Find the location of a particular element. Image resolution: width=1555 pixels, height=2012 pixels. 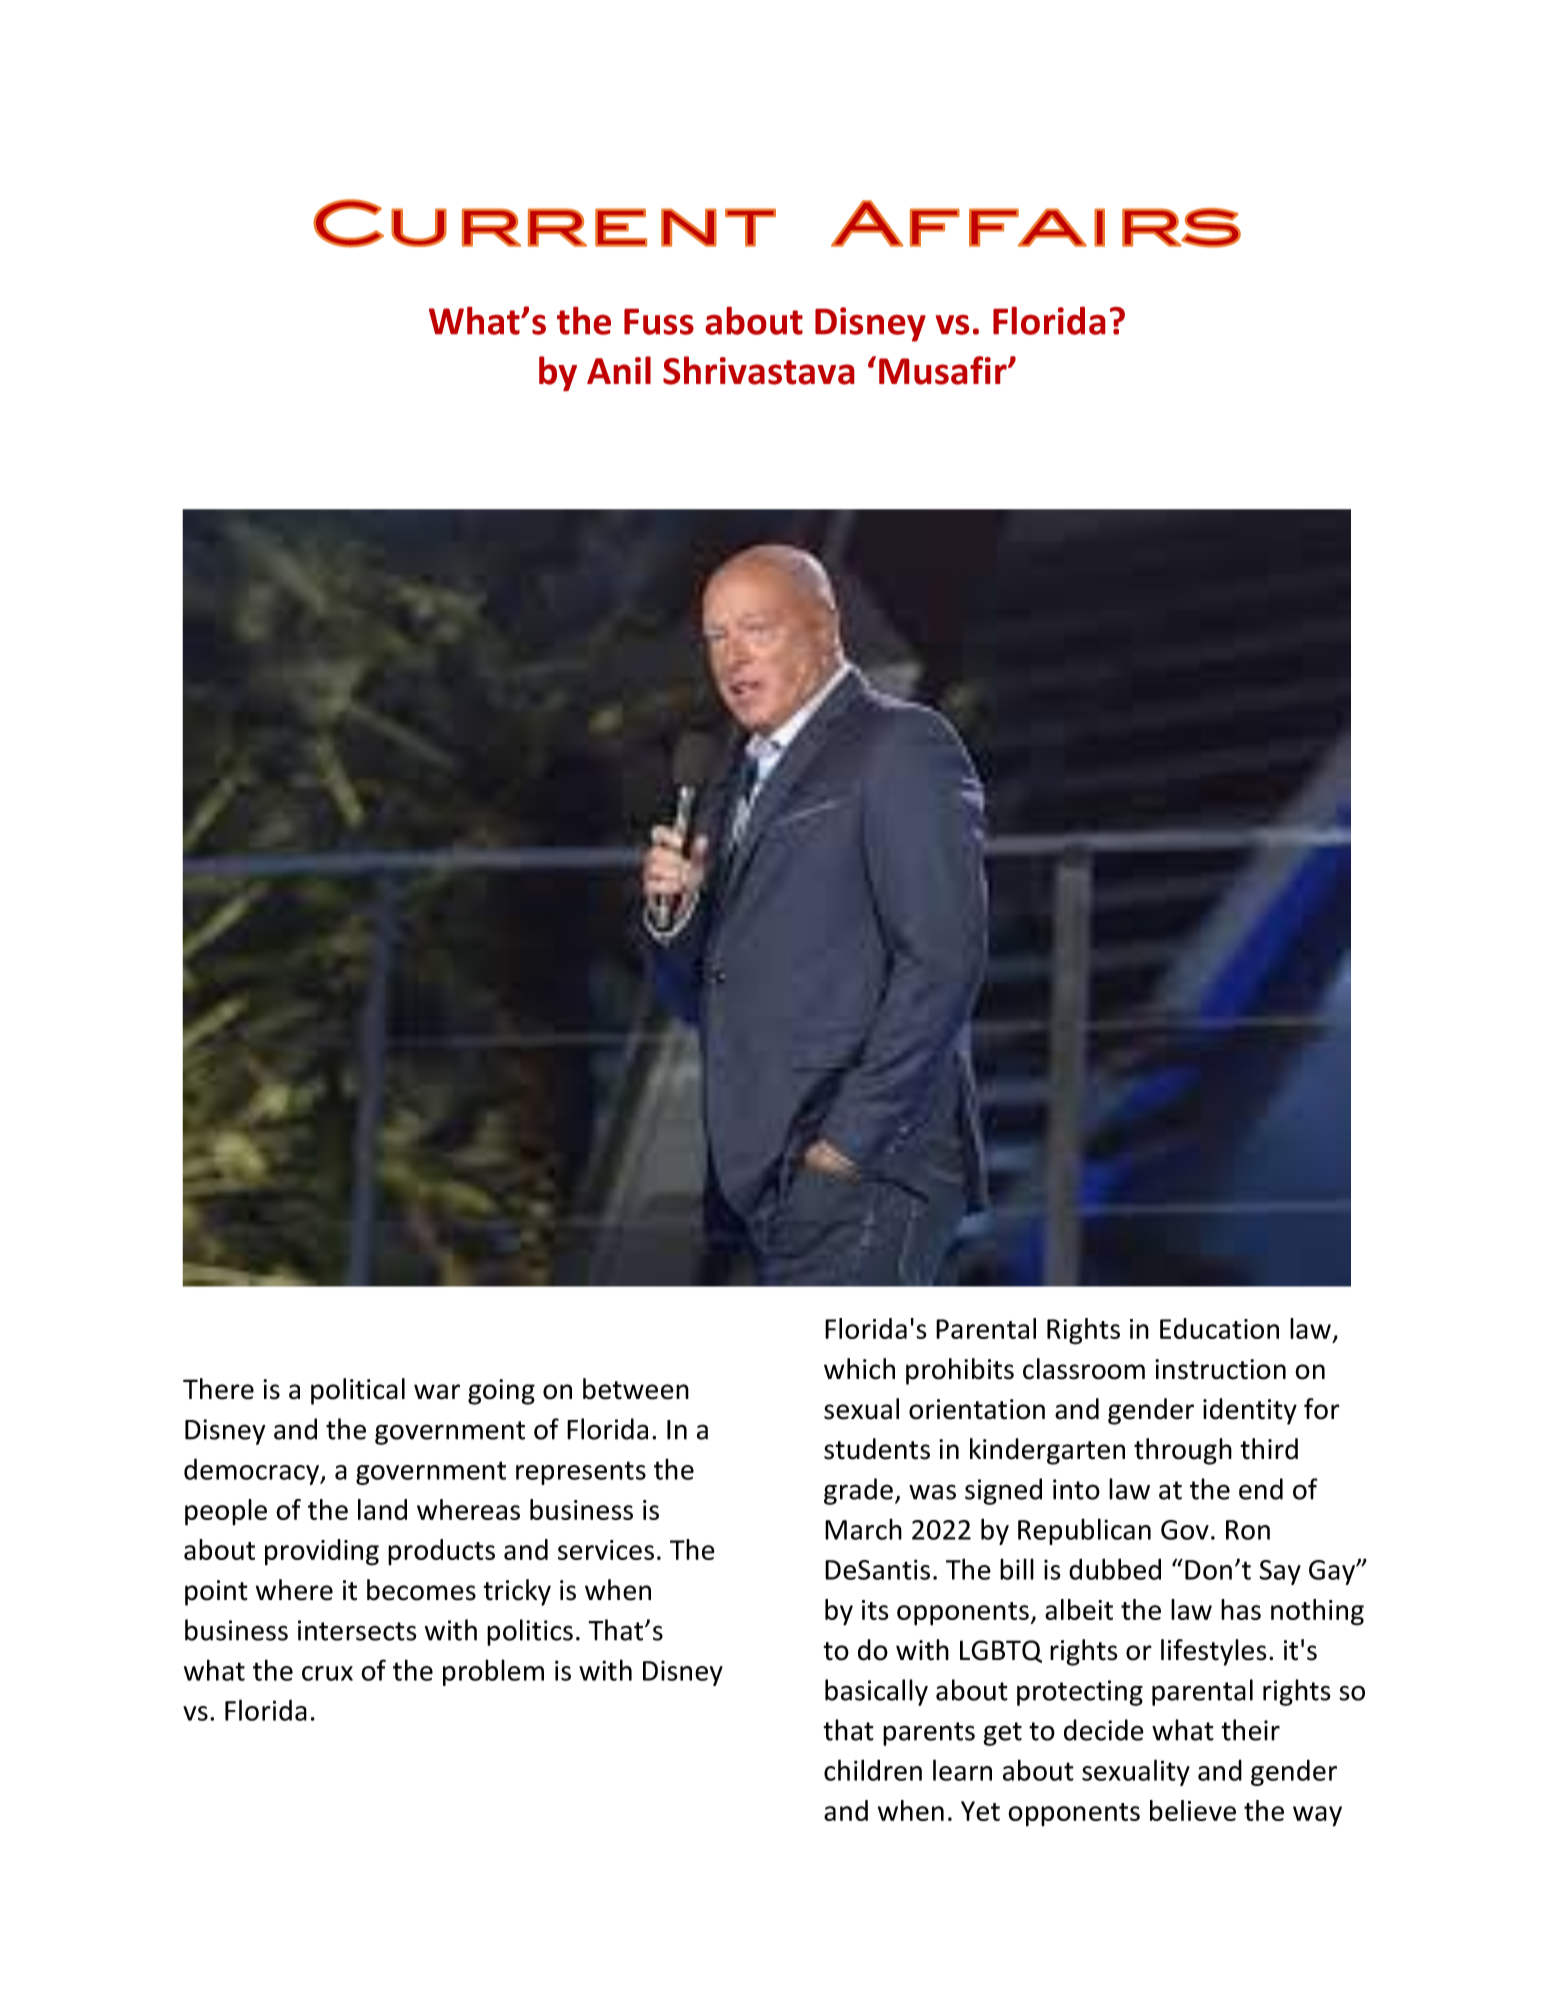

Fuss is located at coordinates (659, 322).
